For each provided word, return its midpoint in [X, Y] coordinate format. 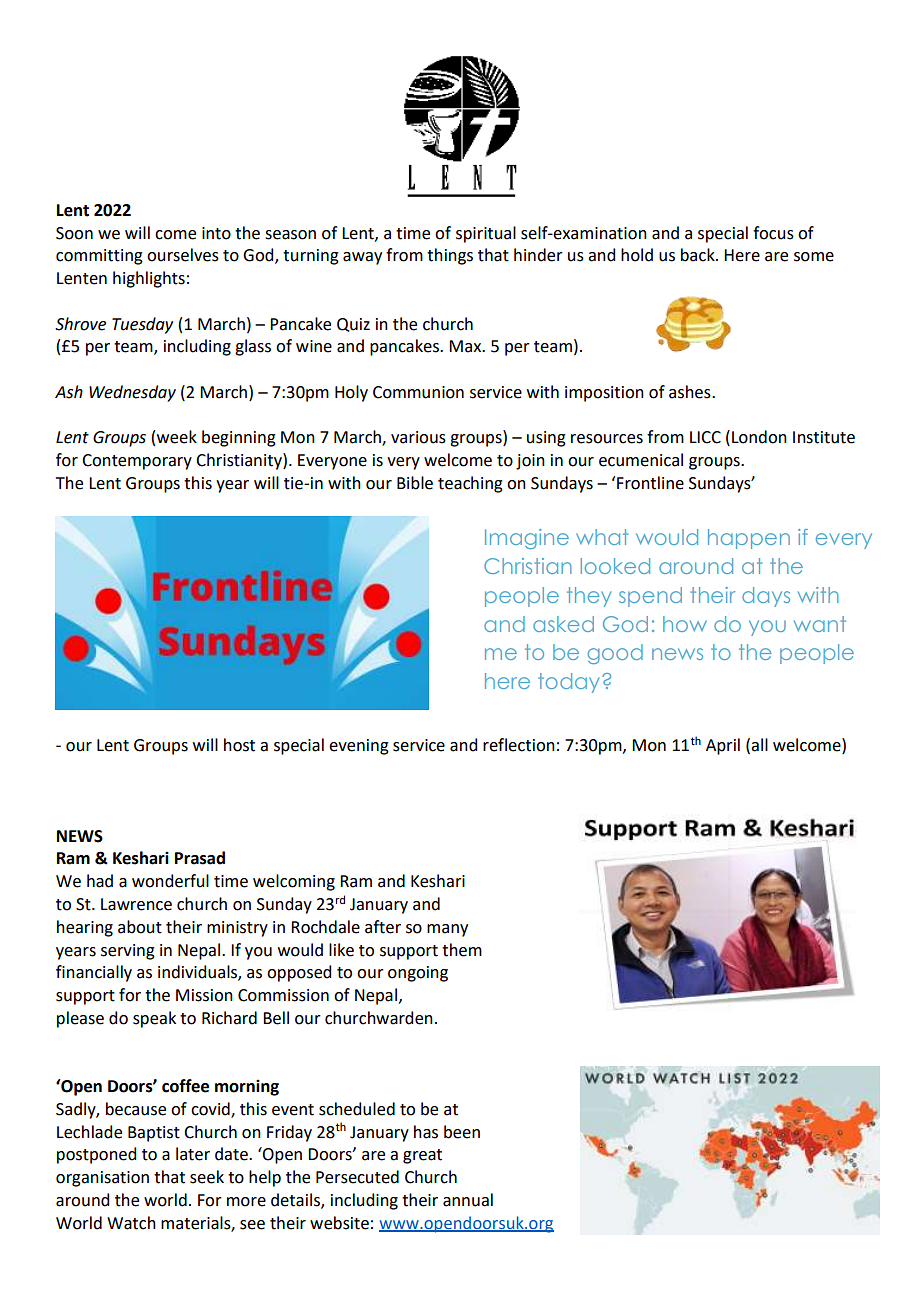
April [723, 746]
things [450, 256]
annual [468, 1200]
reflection [519, 745]
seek [207, 1177]
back [699, 255]
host [239, 745]
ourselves [183, 255]
